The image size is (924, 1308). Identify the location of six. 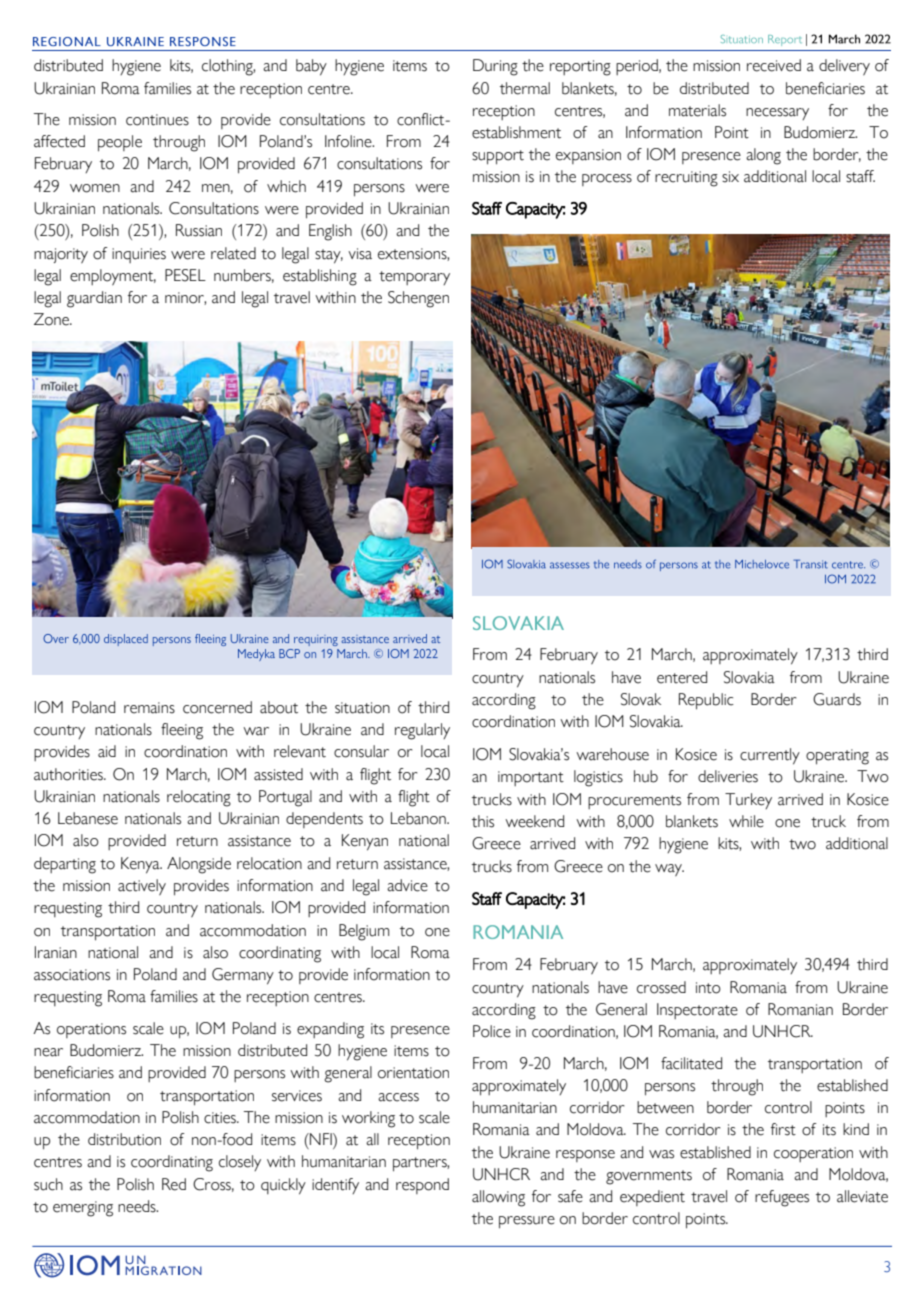
(730, 177).
